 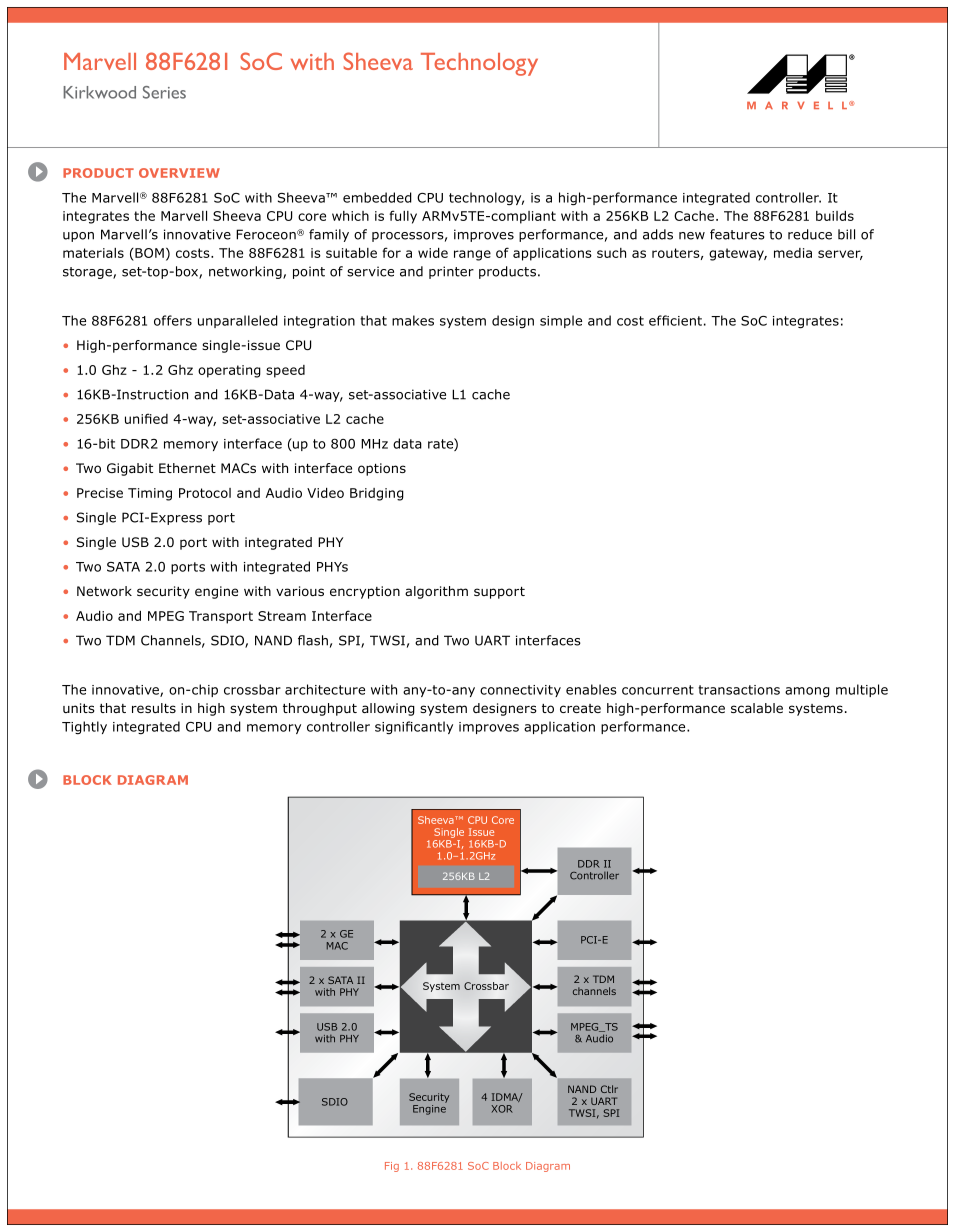 What do you see at coordinates (164, 92) in the document?
I see `Series` at bounding box center [164, 92].
